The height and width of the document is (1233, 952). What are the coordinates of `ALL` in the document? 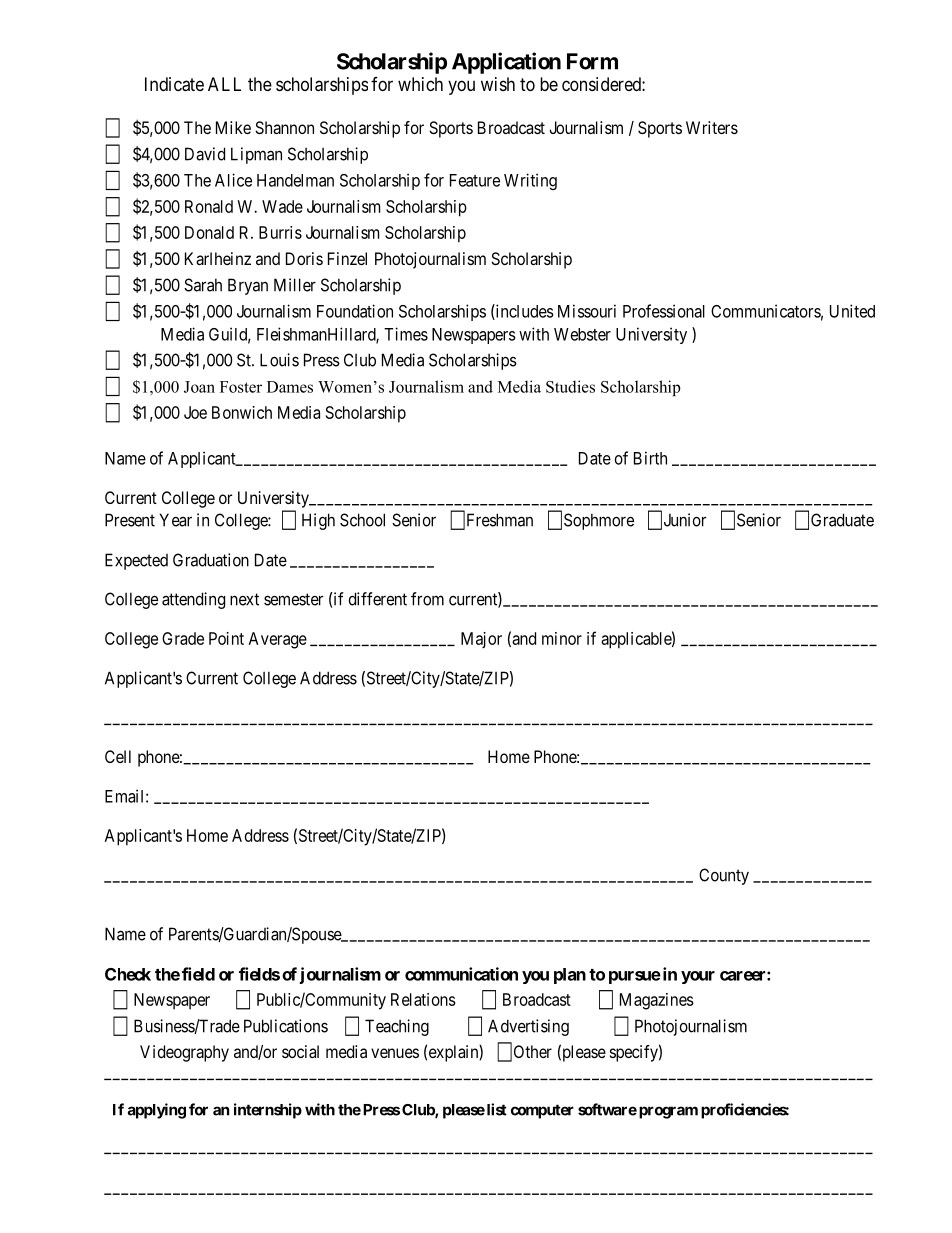 It's located at (224, 84).
